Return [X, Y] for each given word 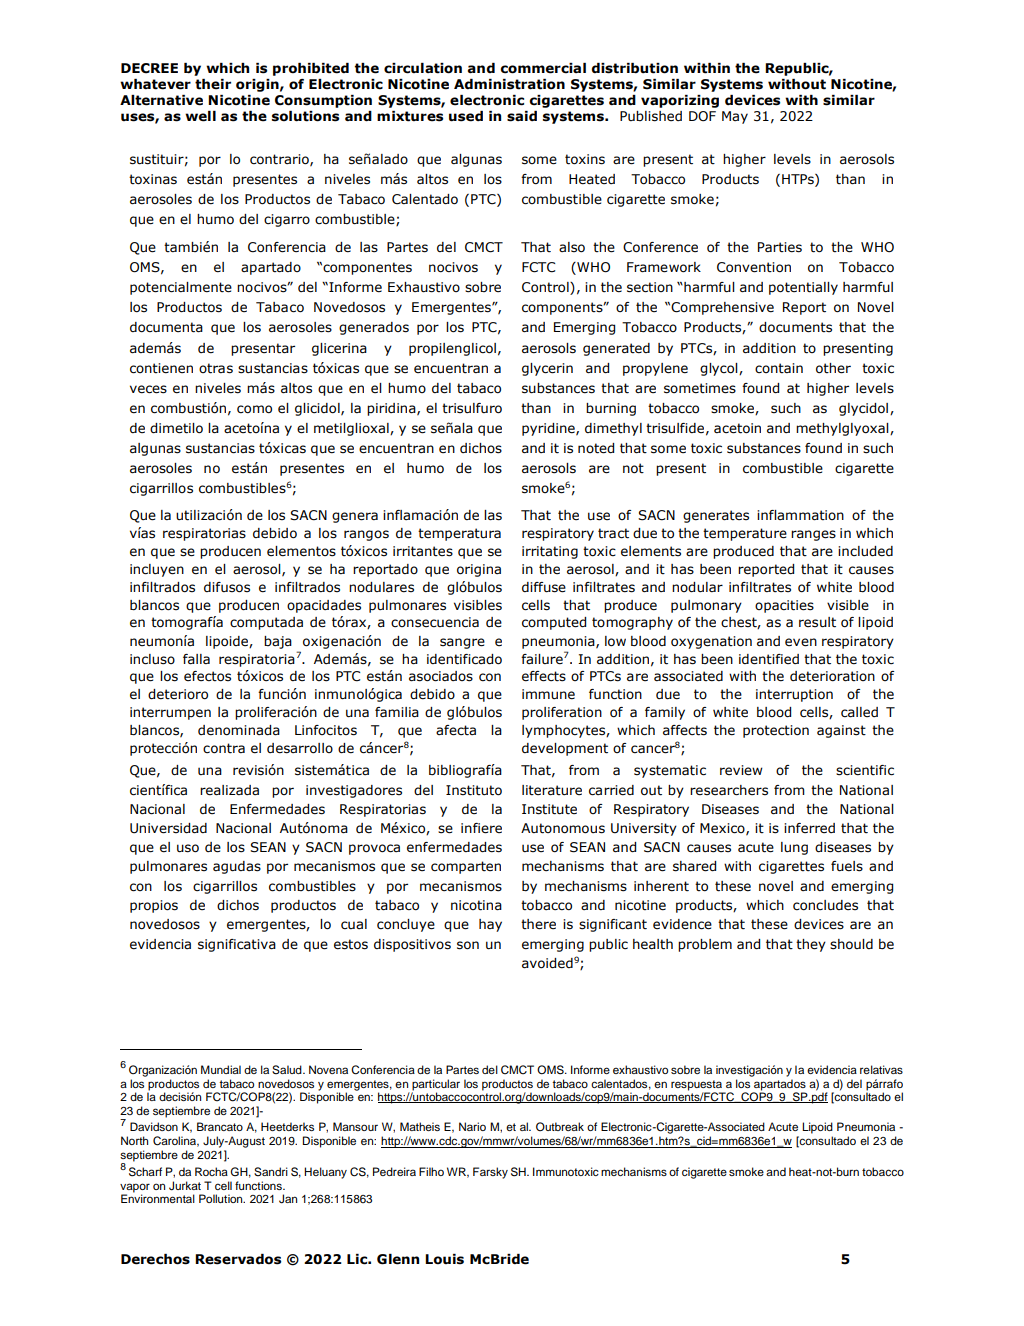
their [213, 84]
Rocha [211, 1171]
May [735, 117]
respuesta [698, 1086]
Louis [444, 1259]
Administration [509, 84]
